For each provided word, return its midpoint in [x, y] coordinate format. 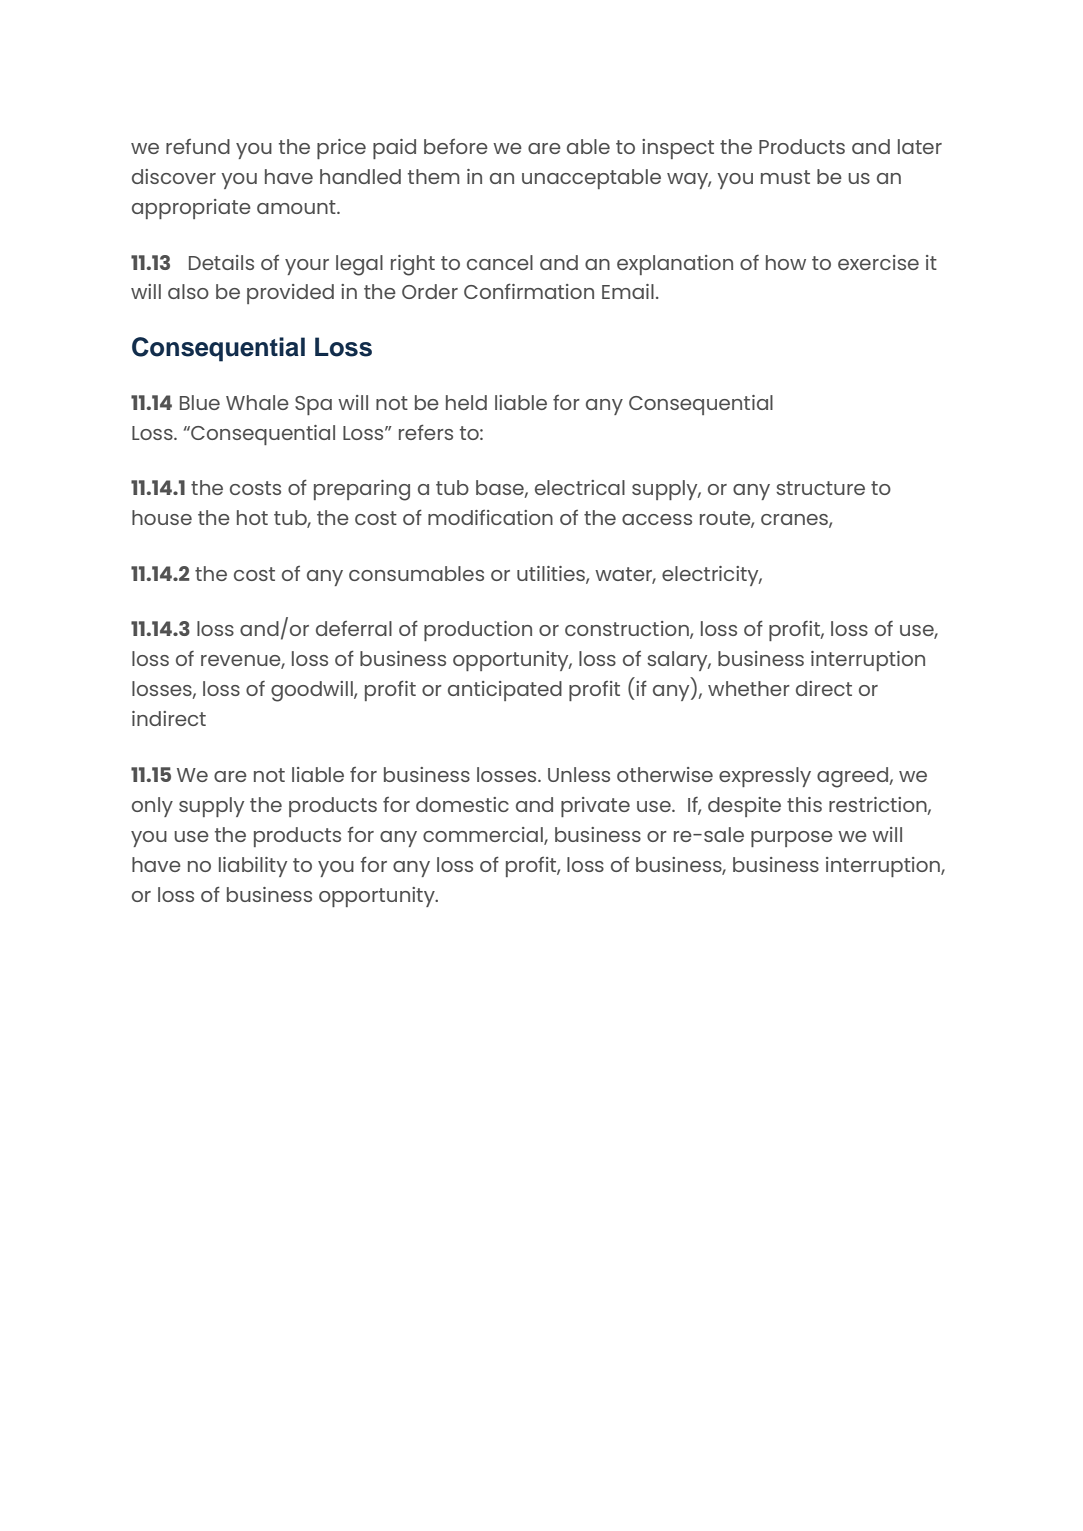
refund [198, 146]
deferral [354, 628]
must [785, 177]
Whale [257, 402]
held [466, 402]
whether [749, 688]
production [478, 631]
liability [253, 867]
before [456, 146]
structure [820, 488]
